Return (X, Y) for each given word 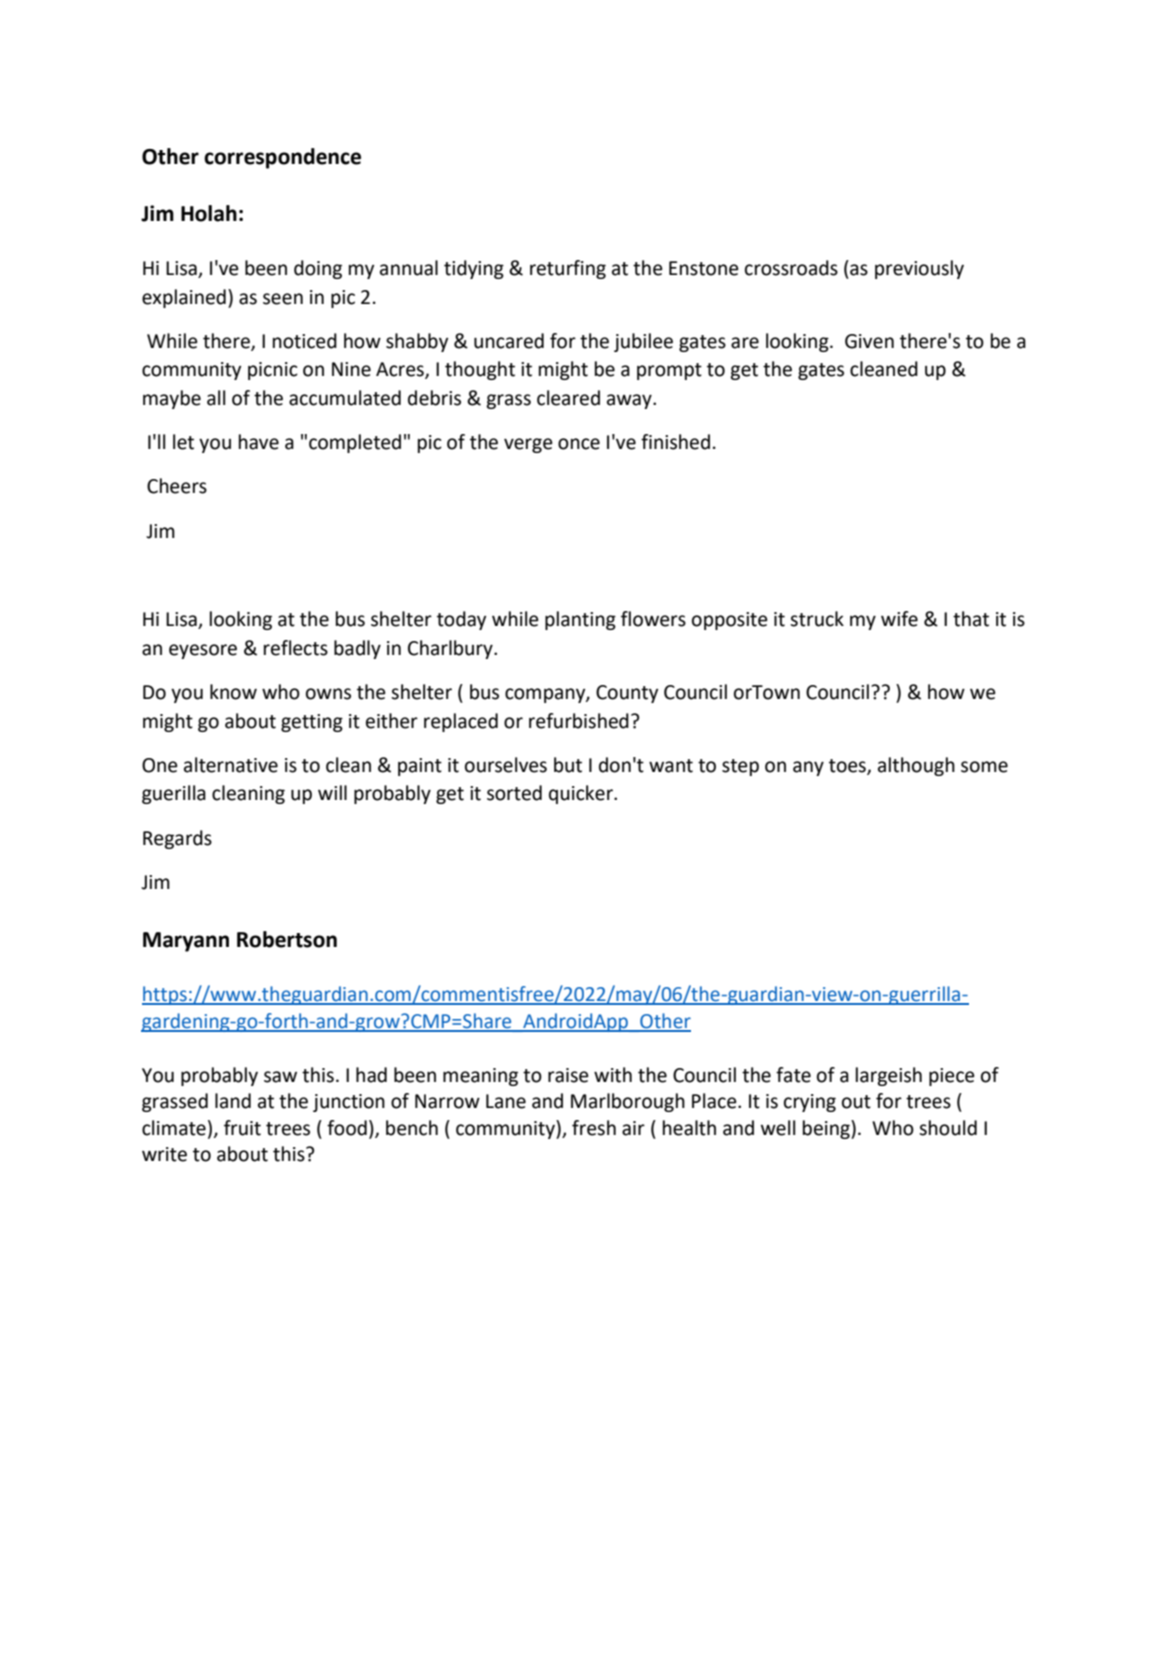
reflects (296, 648)
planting (580, 620)
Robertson (287, 939)
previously (919, 269)
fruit (242, 1128)
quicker (582, 794)
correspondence (282, 158)
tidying (474, 269)
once (579, 444)
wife (899, 619)
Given (869, 341)
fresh (594, 1128)
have (259, 442)
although (916, 766)
